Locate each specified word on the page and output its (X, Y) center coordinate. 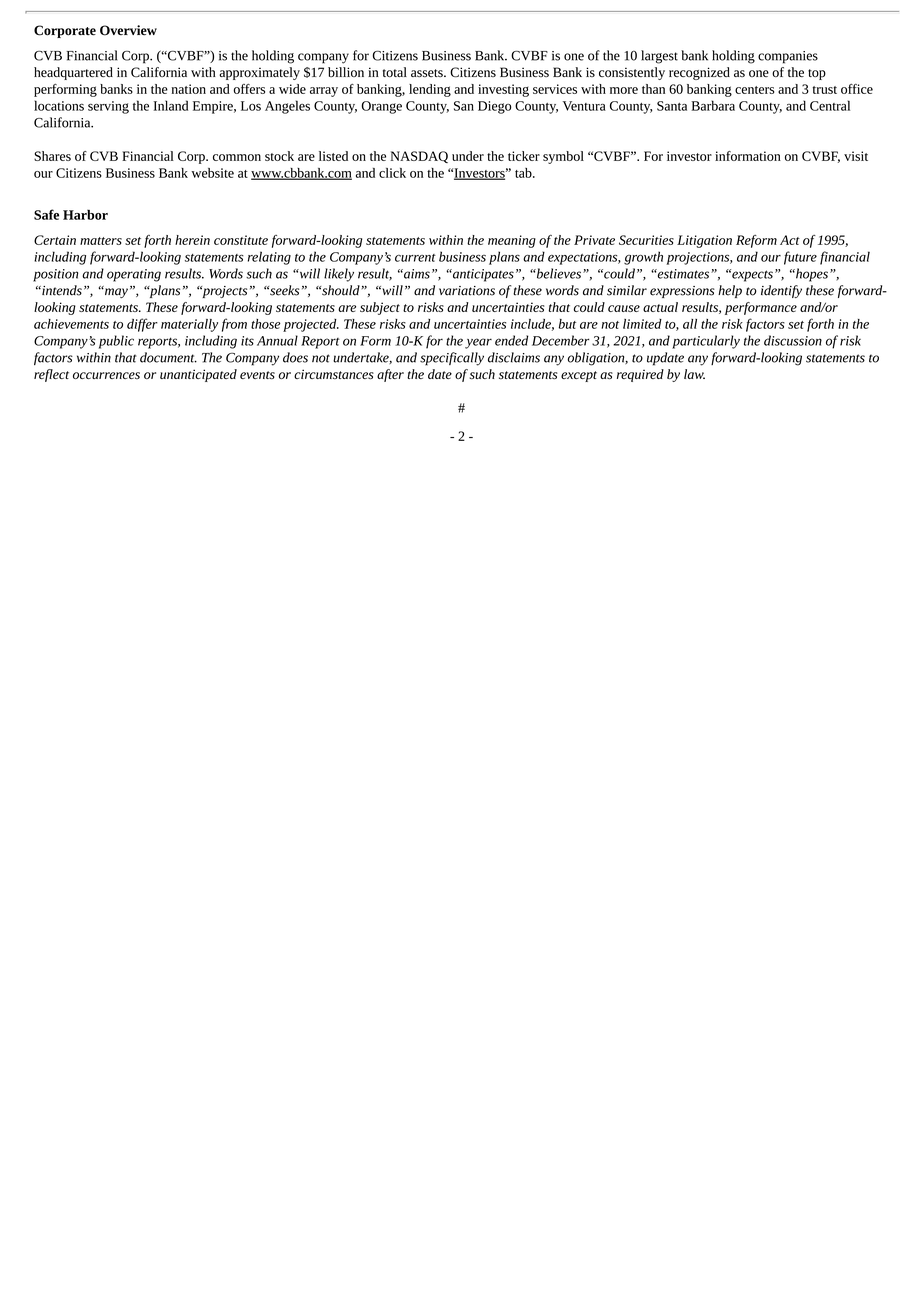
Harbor (85, 215)
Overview (128, 30)
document (168, 357)
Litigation (704, 241)
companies (788, 57)
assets (428, 73)
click (392, 173)
